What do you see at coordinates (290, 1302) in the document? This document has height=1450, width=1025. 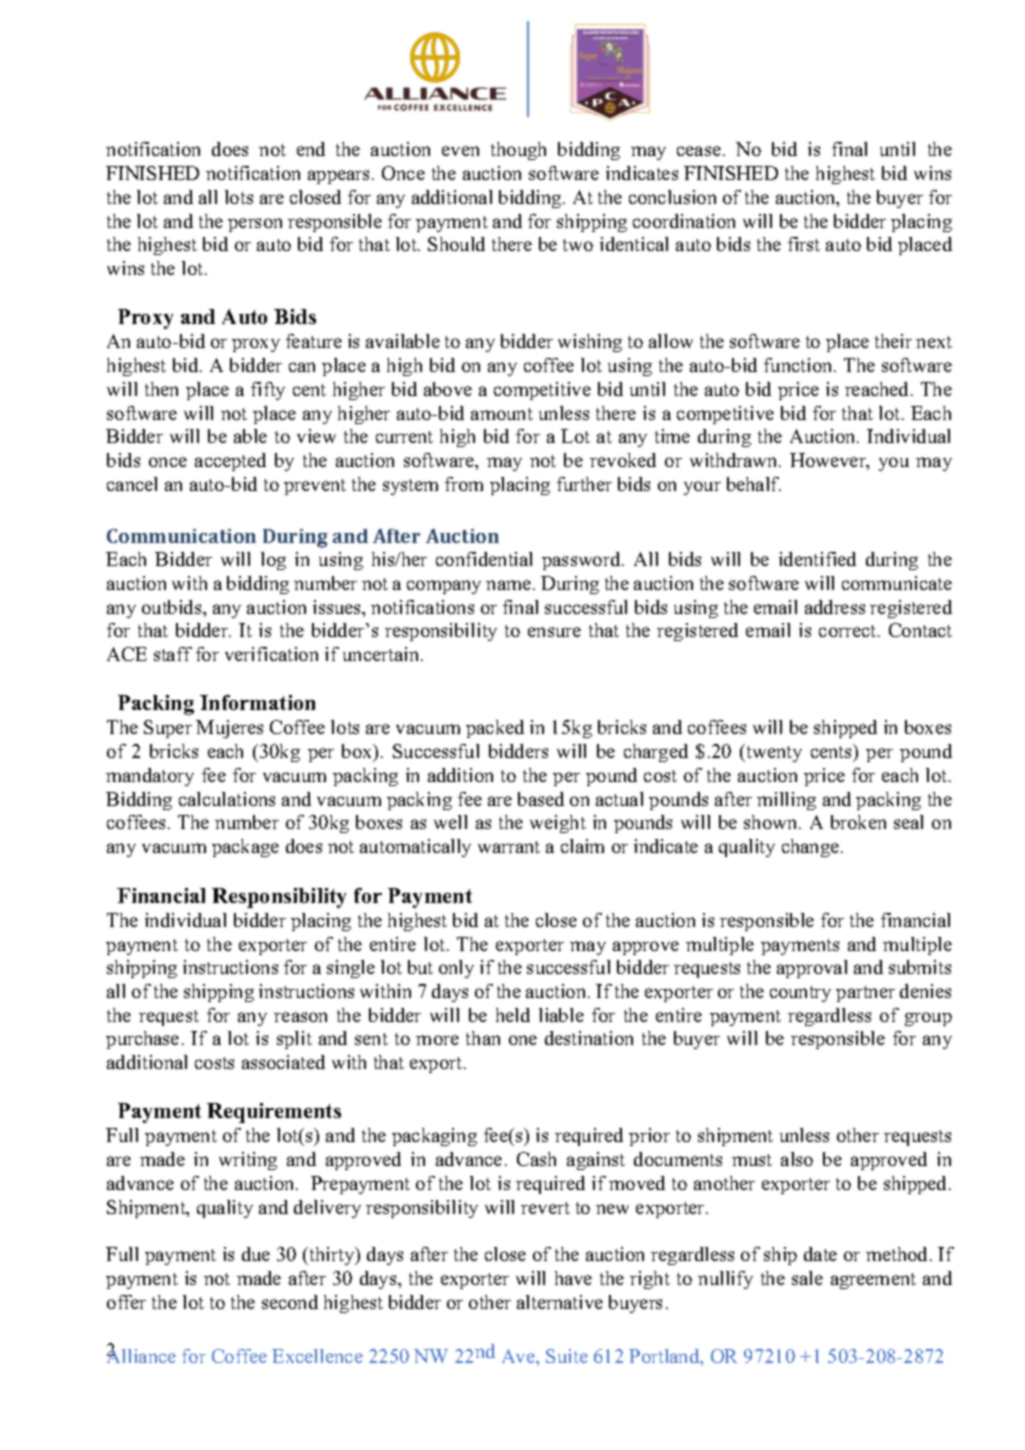 I see `second` at bounding box center [290, 1302].
